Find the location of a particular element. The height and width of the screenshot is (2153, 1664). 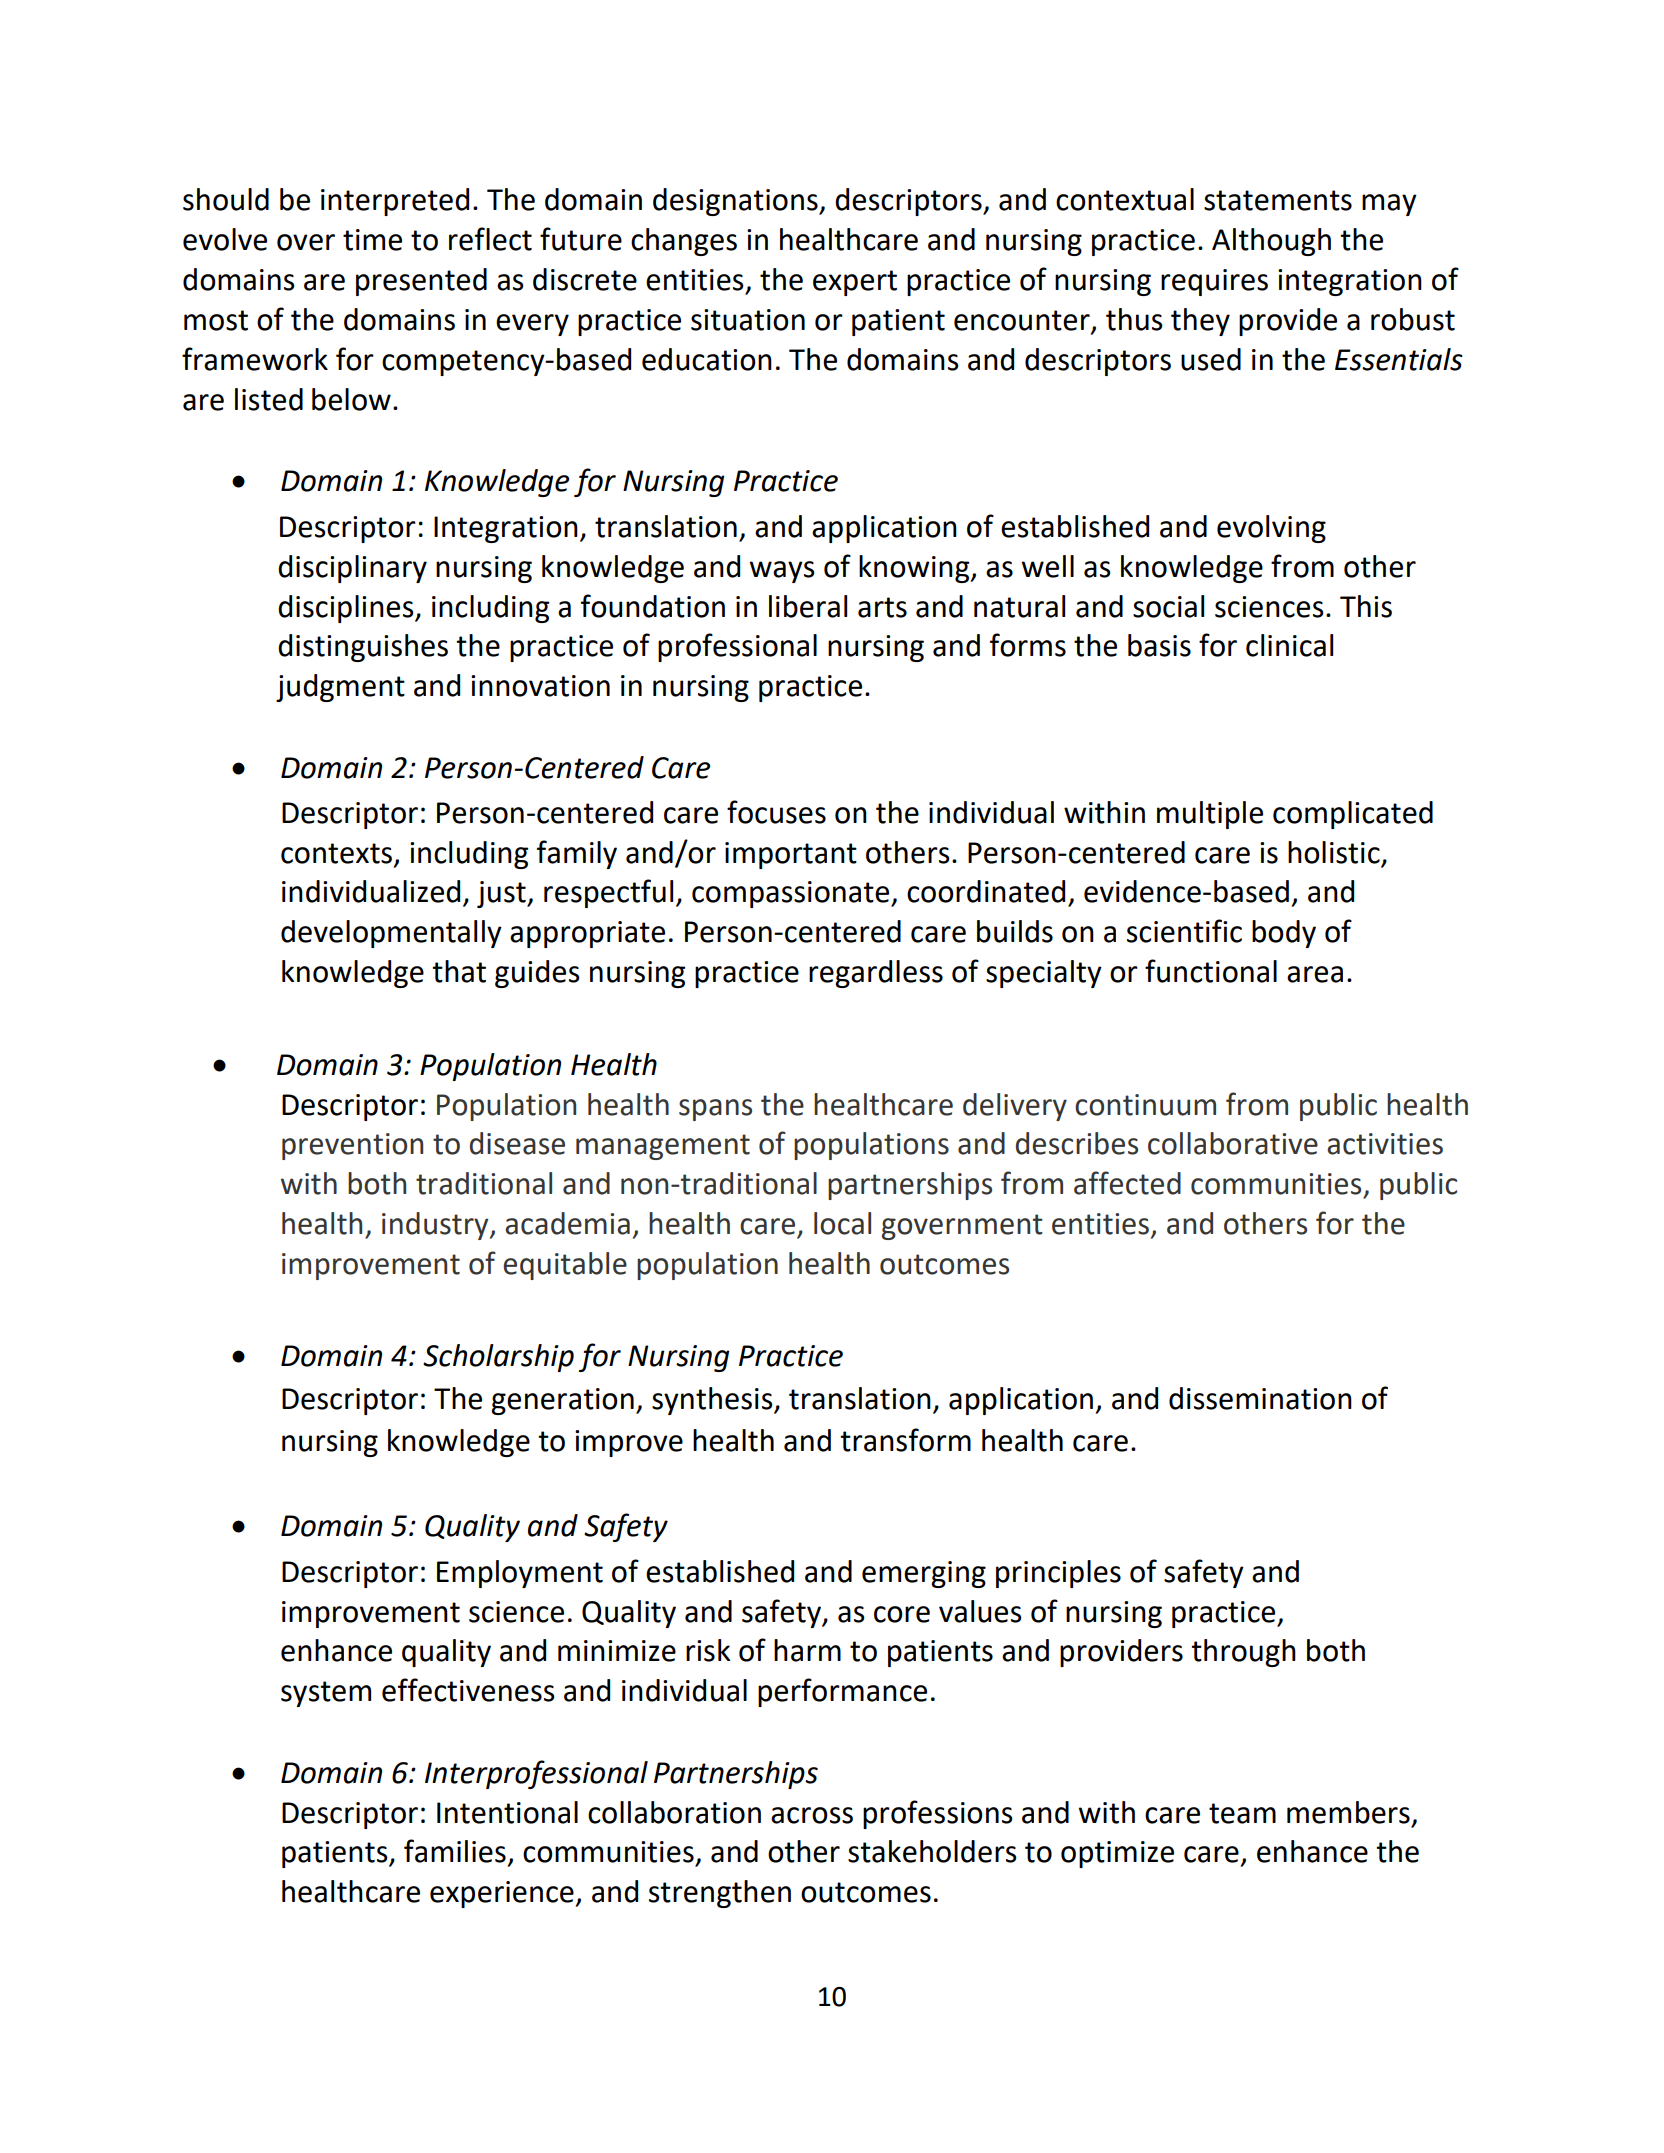

expert is located at coordinates (855, 283).
